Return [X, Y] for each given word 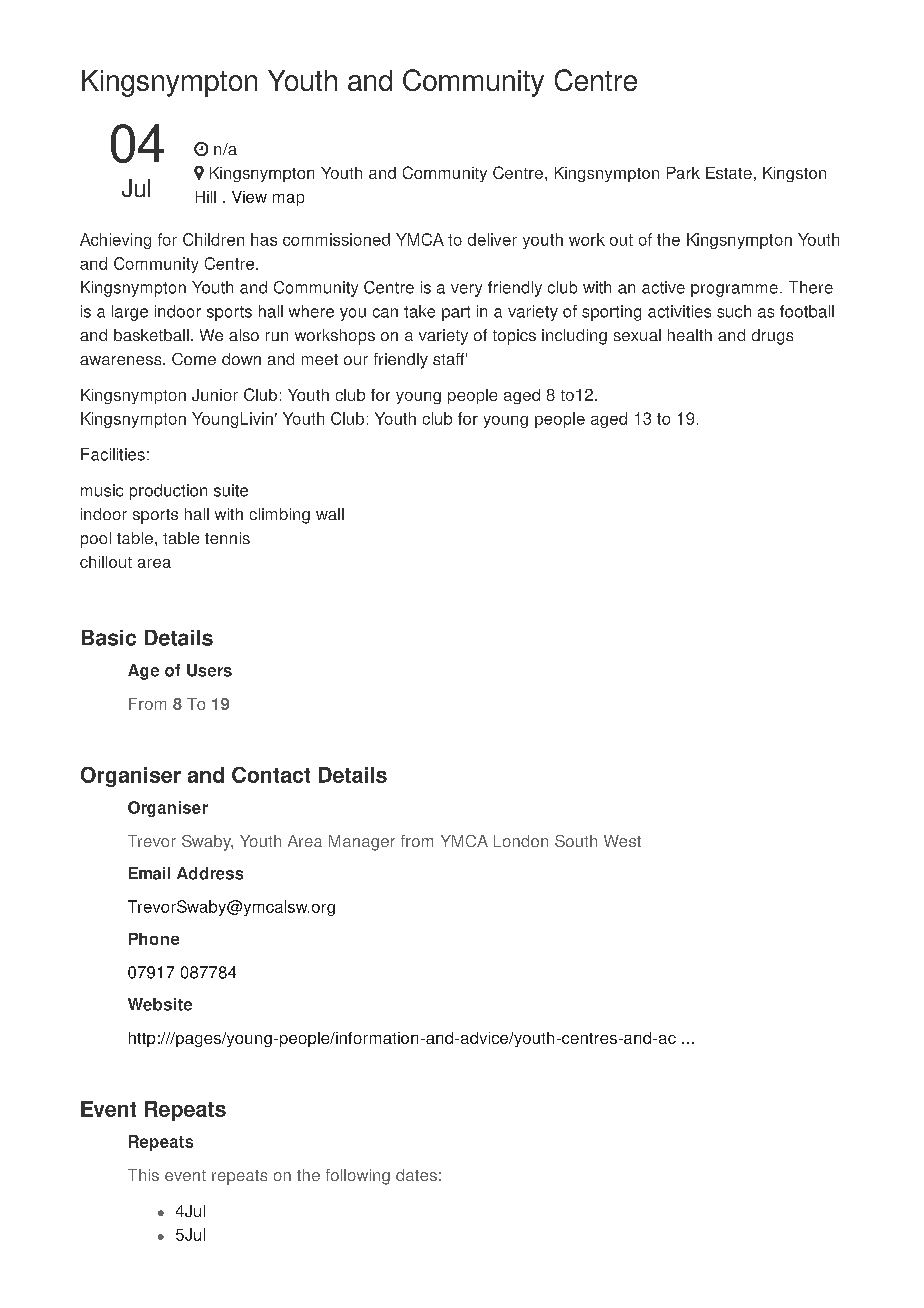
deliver [492, 239]
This [143, 1175]
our [356, 360]
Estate [729, 173]
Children [213, 239]
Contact [271, 775]
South [576, 841]
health [690, 335]
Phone [154, 939]
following [358, 1177]
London [521, 841]
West [622, 841]
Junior [215, 395]
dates [416, 1175]
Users [209, 670]
